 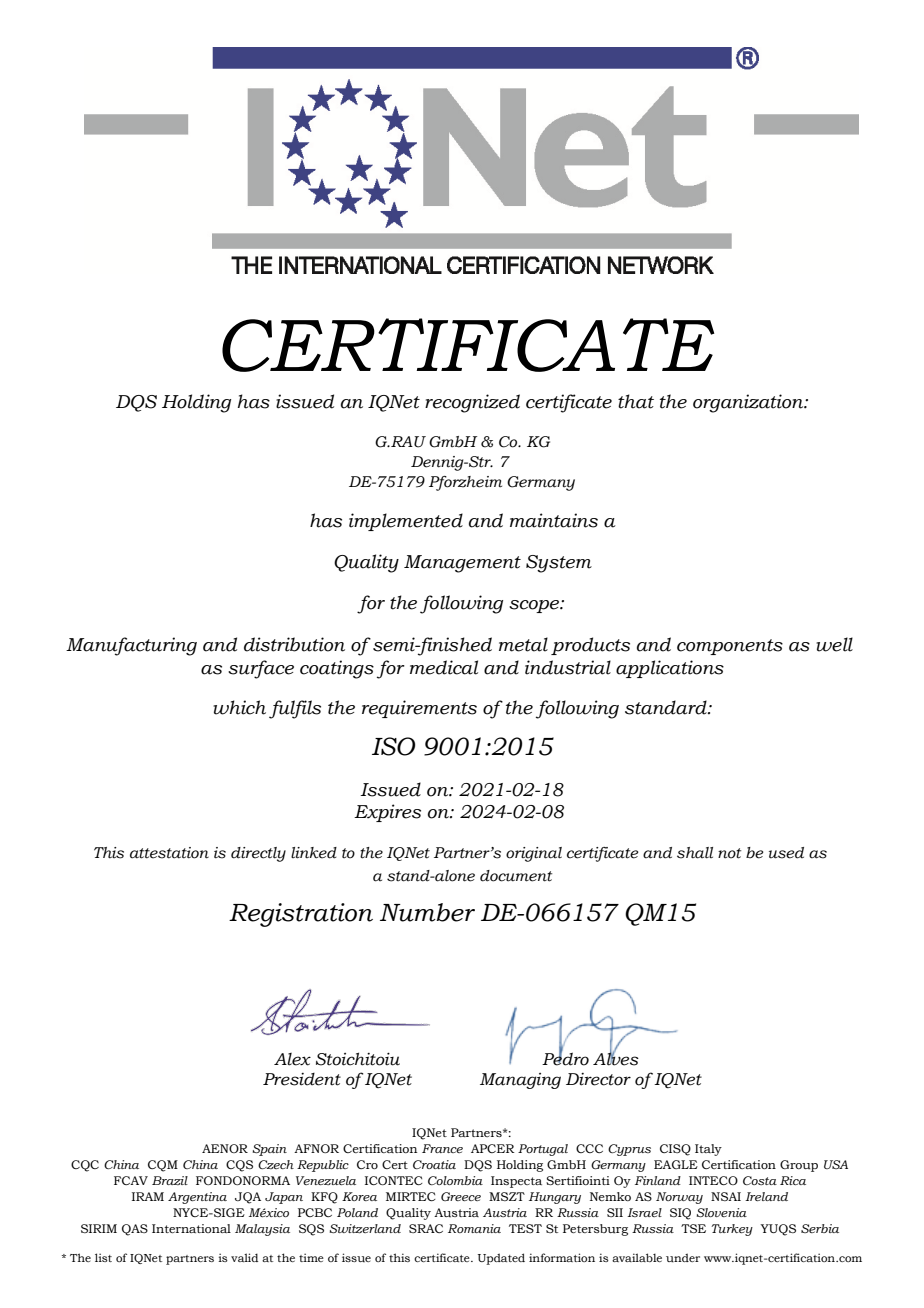 I want to click on Manufacturing, so click(x=131, y=646).
